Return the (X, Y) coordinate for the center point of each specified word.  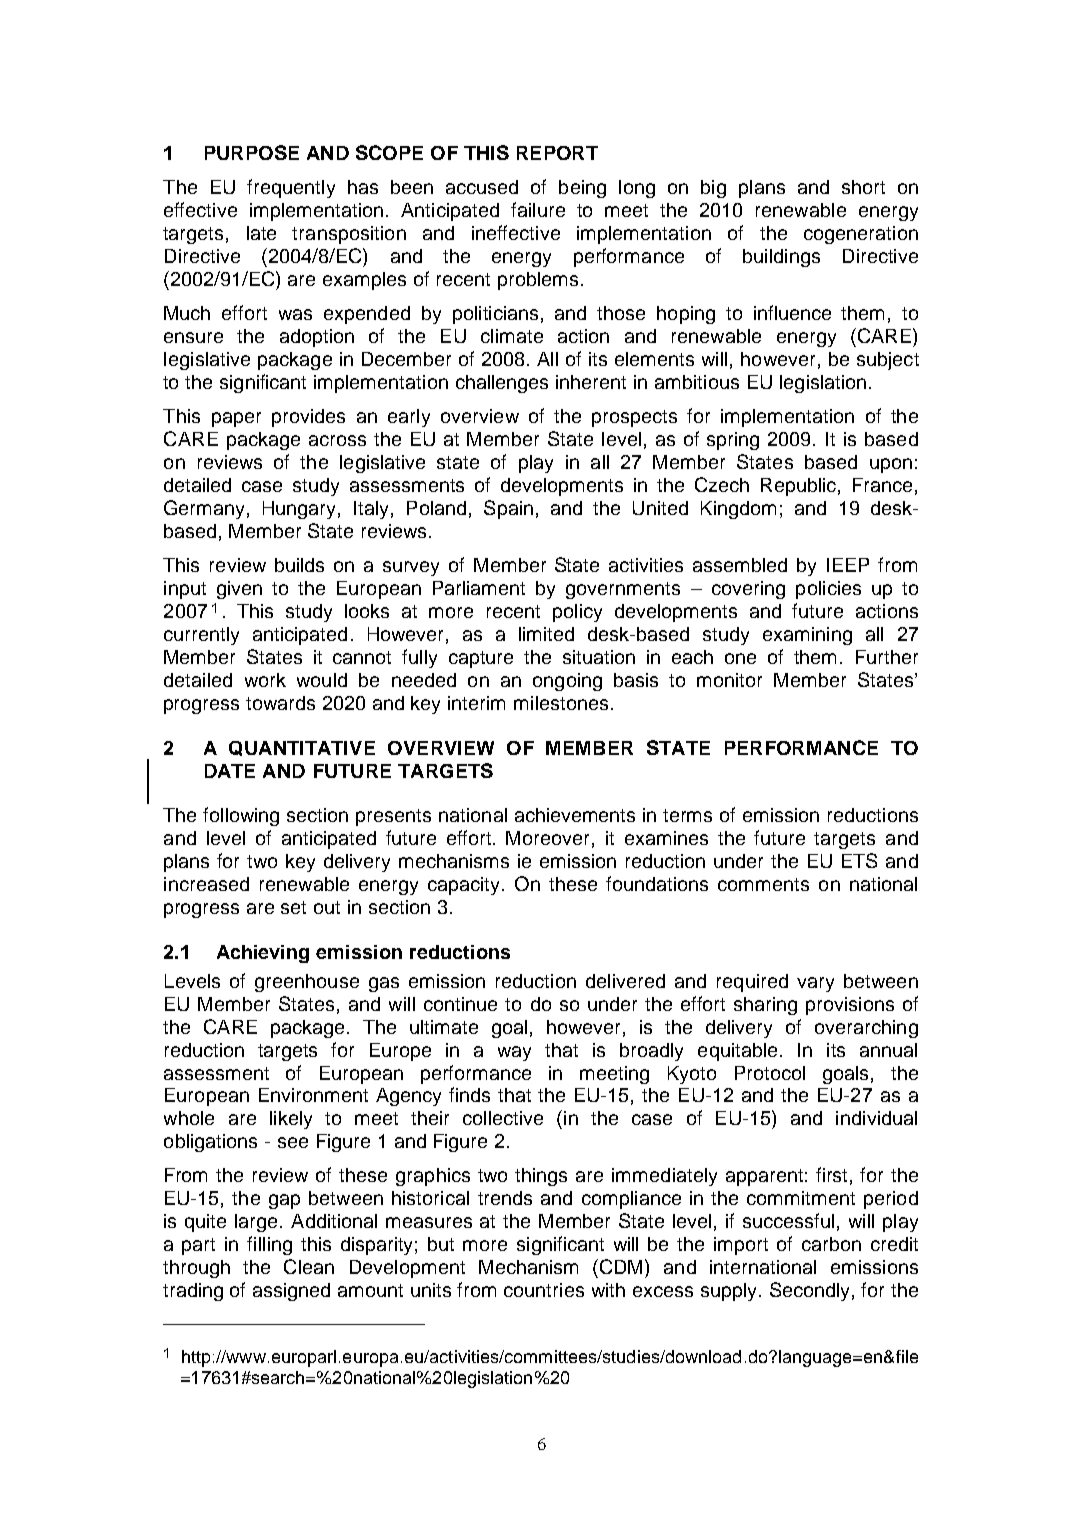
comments (763, 884)
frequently (291, 188)
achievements (575, 815)
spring (733, 441)
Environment (313, 1095)
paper (236, 419)
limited (546, 634)
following (241, 816)
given (239, 590)
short (863, 187)
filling (269, 1245)
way (514, 1053)
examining (807, 636)
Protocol (770, 1073)
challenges (502, 384)
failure (538, 209)
